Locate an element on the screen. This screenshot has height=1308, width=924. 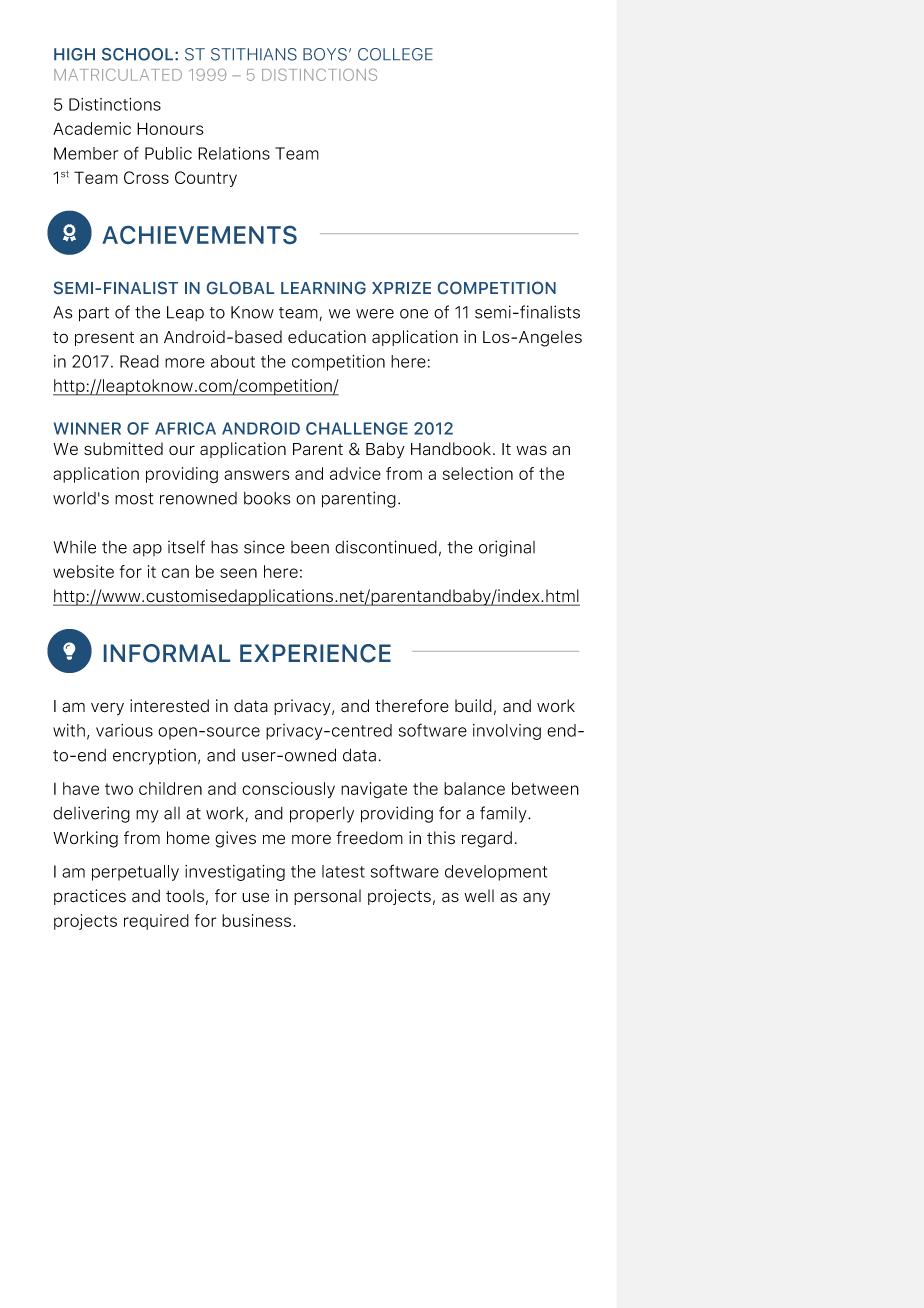
HIGH is located at coordinates (74, 54).
